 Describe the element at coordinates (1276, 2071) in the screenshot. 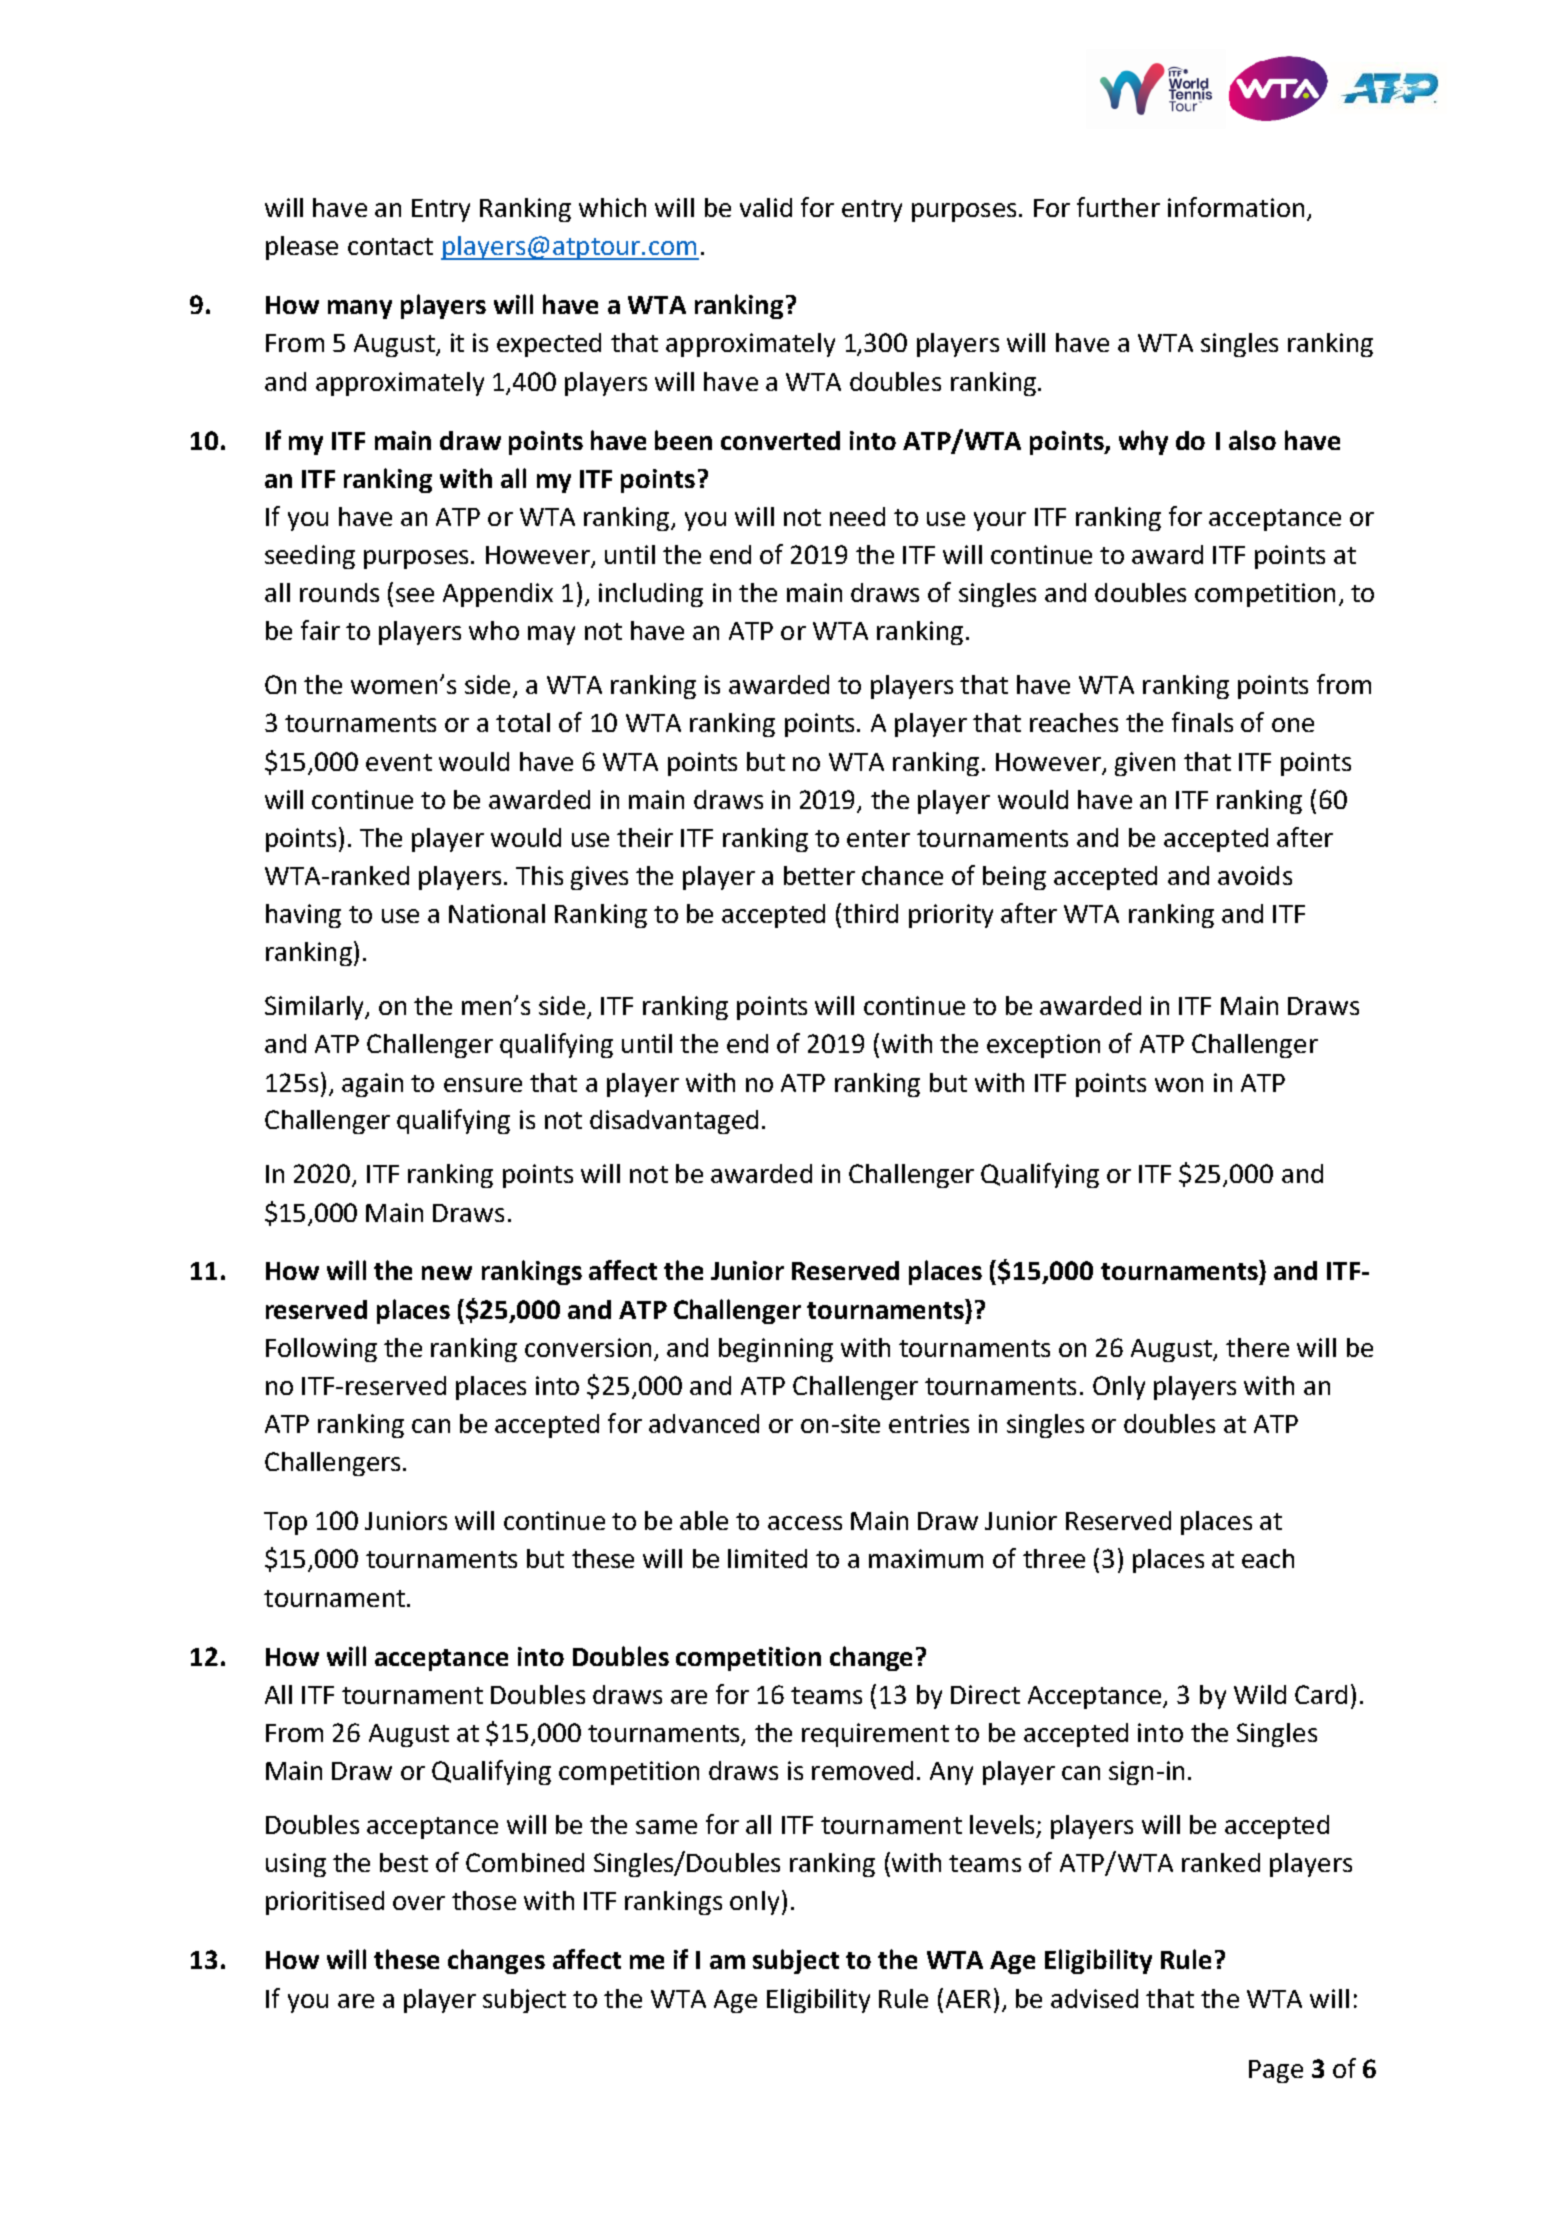

I see `Page` at that location.
